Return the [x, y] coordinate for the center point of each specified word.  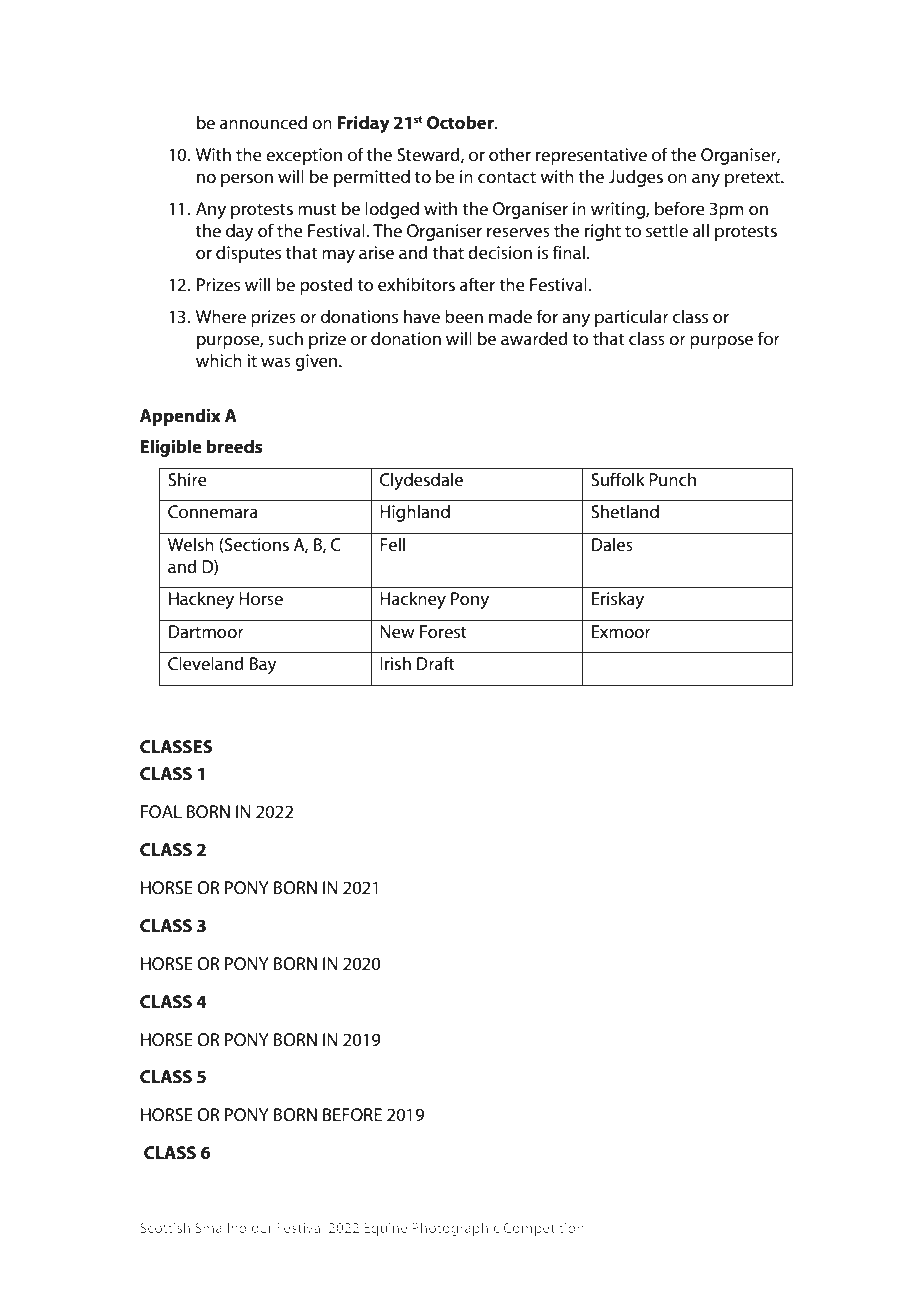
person [247, 180]
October [461, 122]
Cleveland [206, 663]
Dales [612, 544]
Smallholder [233, 1227]
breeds [234, 446]
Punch [672, 479]
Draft [436, 663]
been [464, 316]
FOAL [161, 811]
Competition [543, 1229]
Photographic [455, 1229]
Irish [395, 663]
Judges [635, 178]
